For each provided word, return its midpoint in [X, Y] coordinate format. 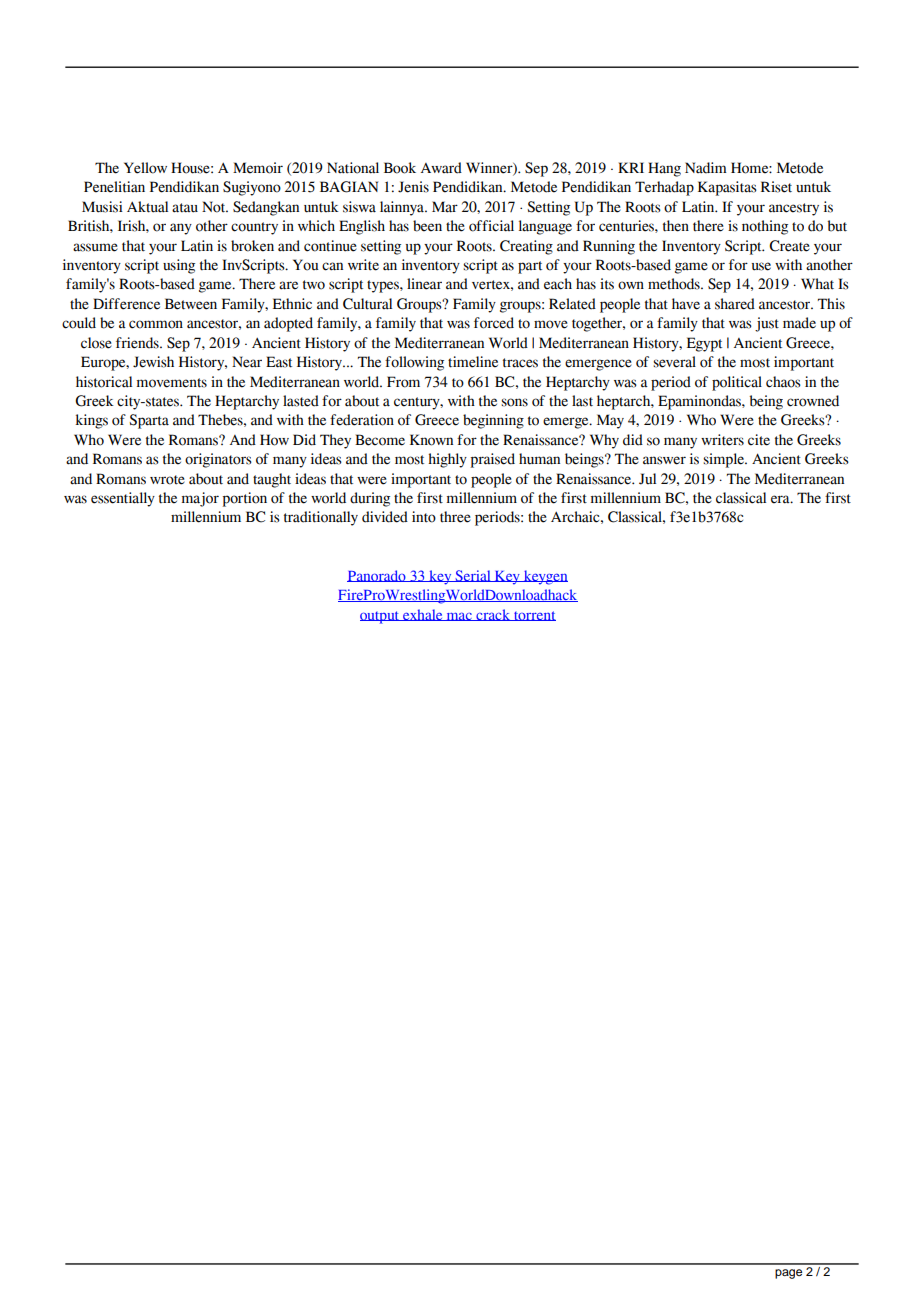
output [381, 617]
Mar [445, 207]
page [788, 1274]
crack [493, 615]
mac [459, 617]
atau [185, 208]
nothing [765, 227]
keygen [544, 577]
